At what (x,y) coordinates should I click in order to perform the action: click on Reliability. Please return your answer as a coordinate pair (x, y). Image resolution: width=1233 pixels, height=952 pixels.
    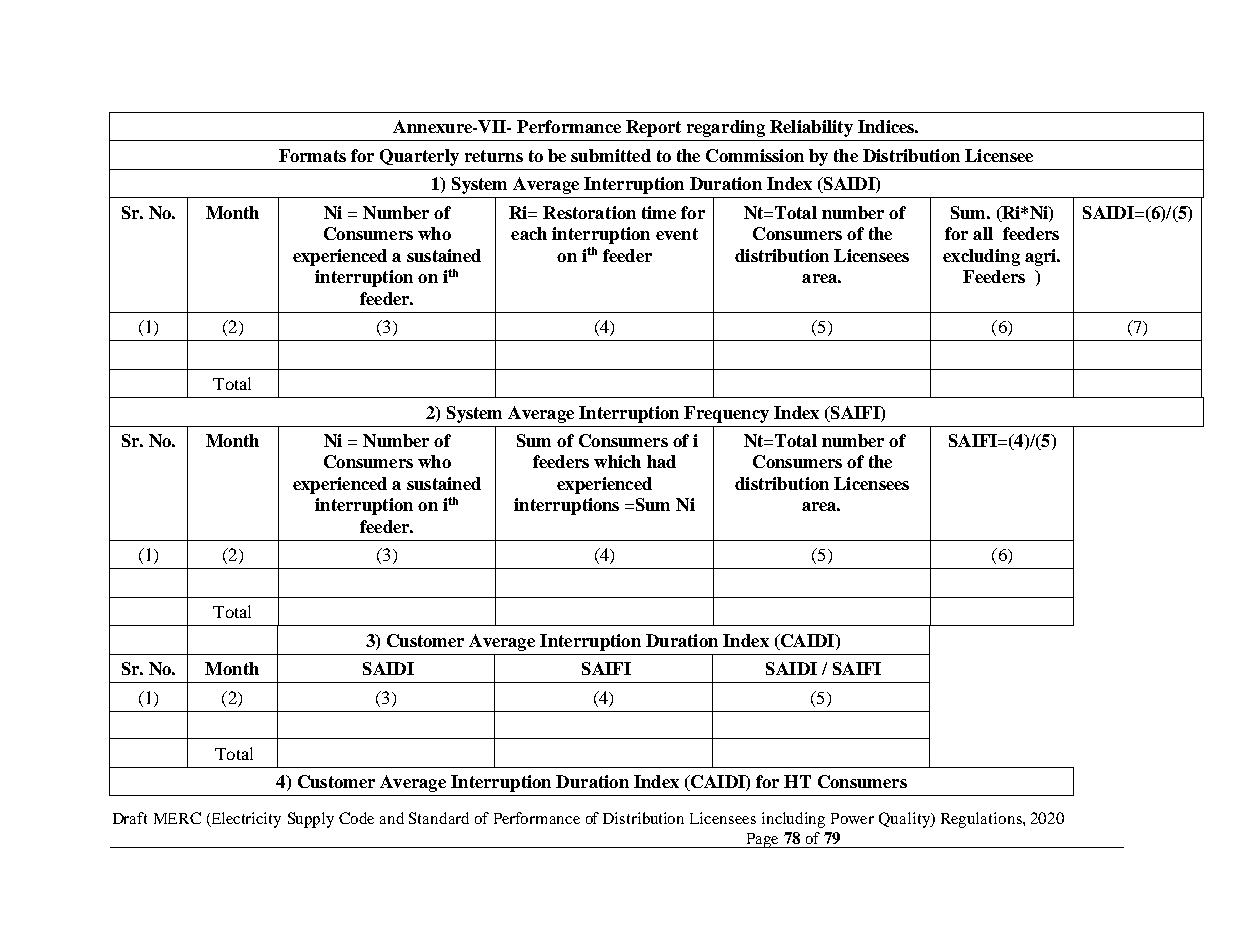
    Looking at the image, I should click on (811, 128).
